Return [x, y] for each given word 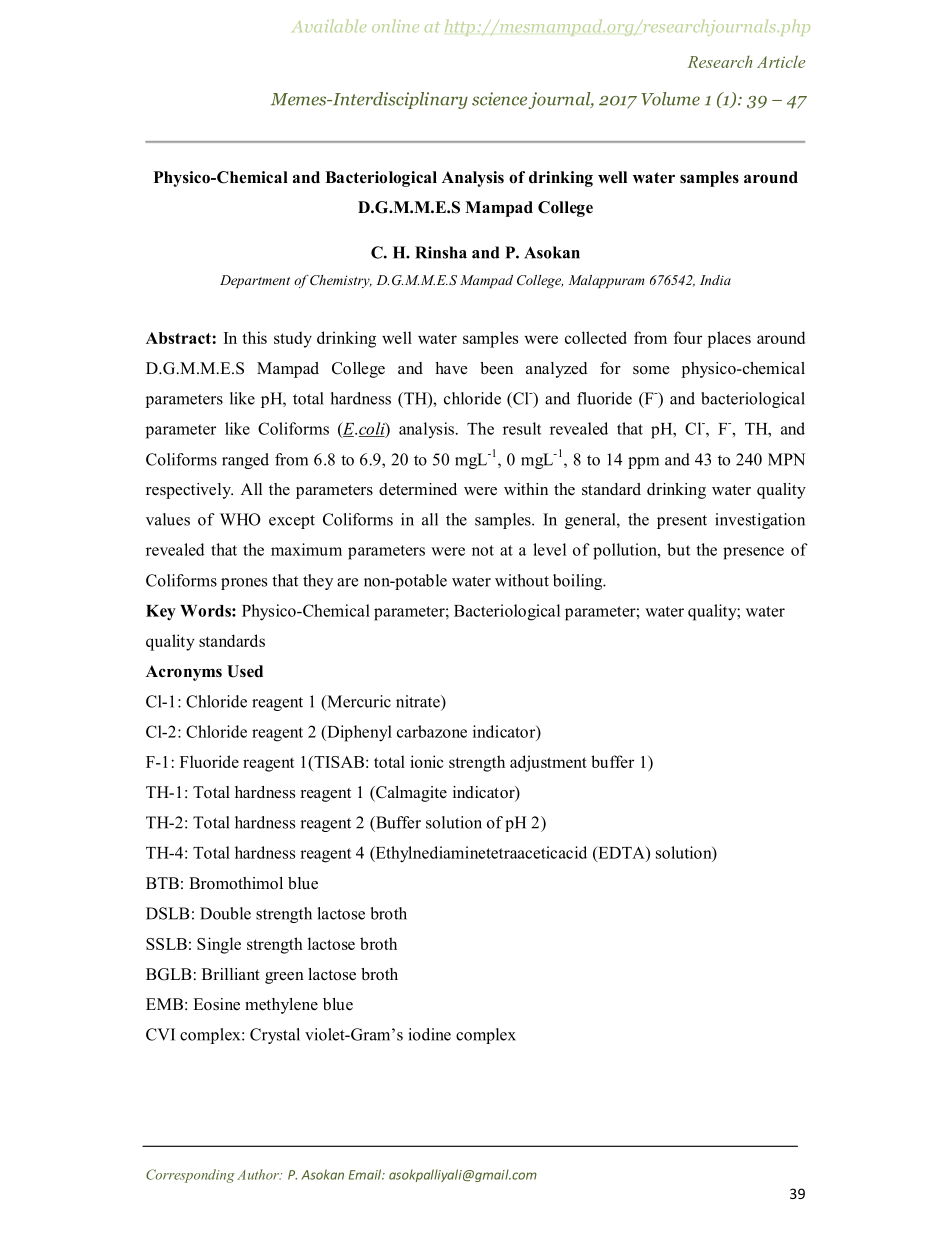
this [254, 337]
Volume [671, 99]
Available [329, 25]
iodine [429, 1034]
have [451, 368]
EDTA [621, 853]
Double [225, 913]
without [522, 580]
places [729, 339]
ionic [427, 761]
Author [259, 1174]
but [678, 549]
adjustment [548, 763]
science [499, 99]
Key [161, 613]
